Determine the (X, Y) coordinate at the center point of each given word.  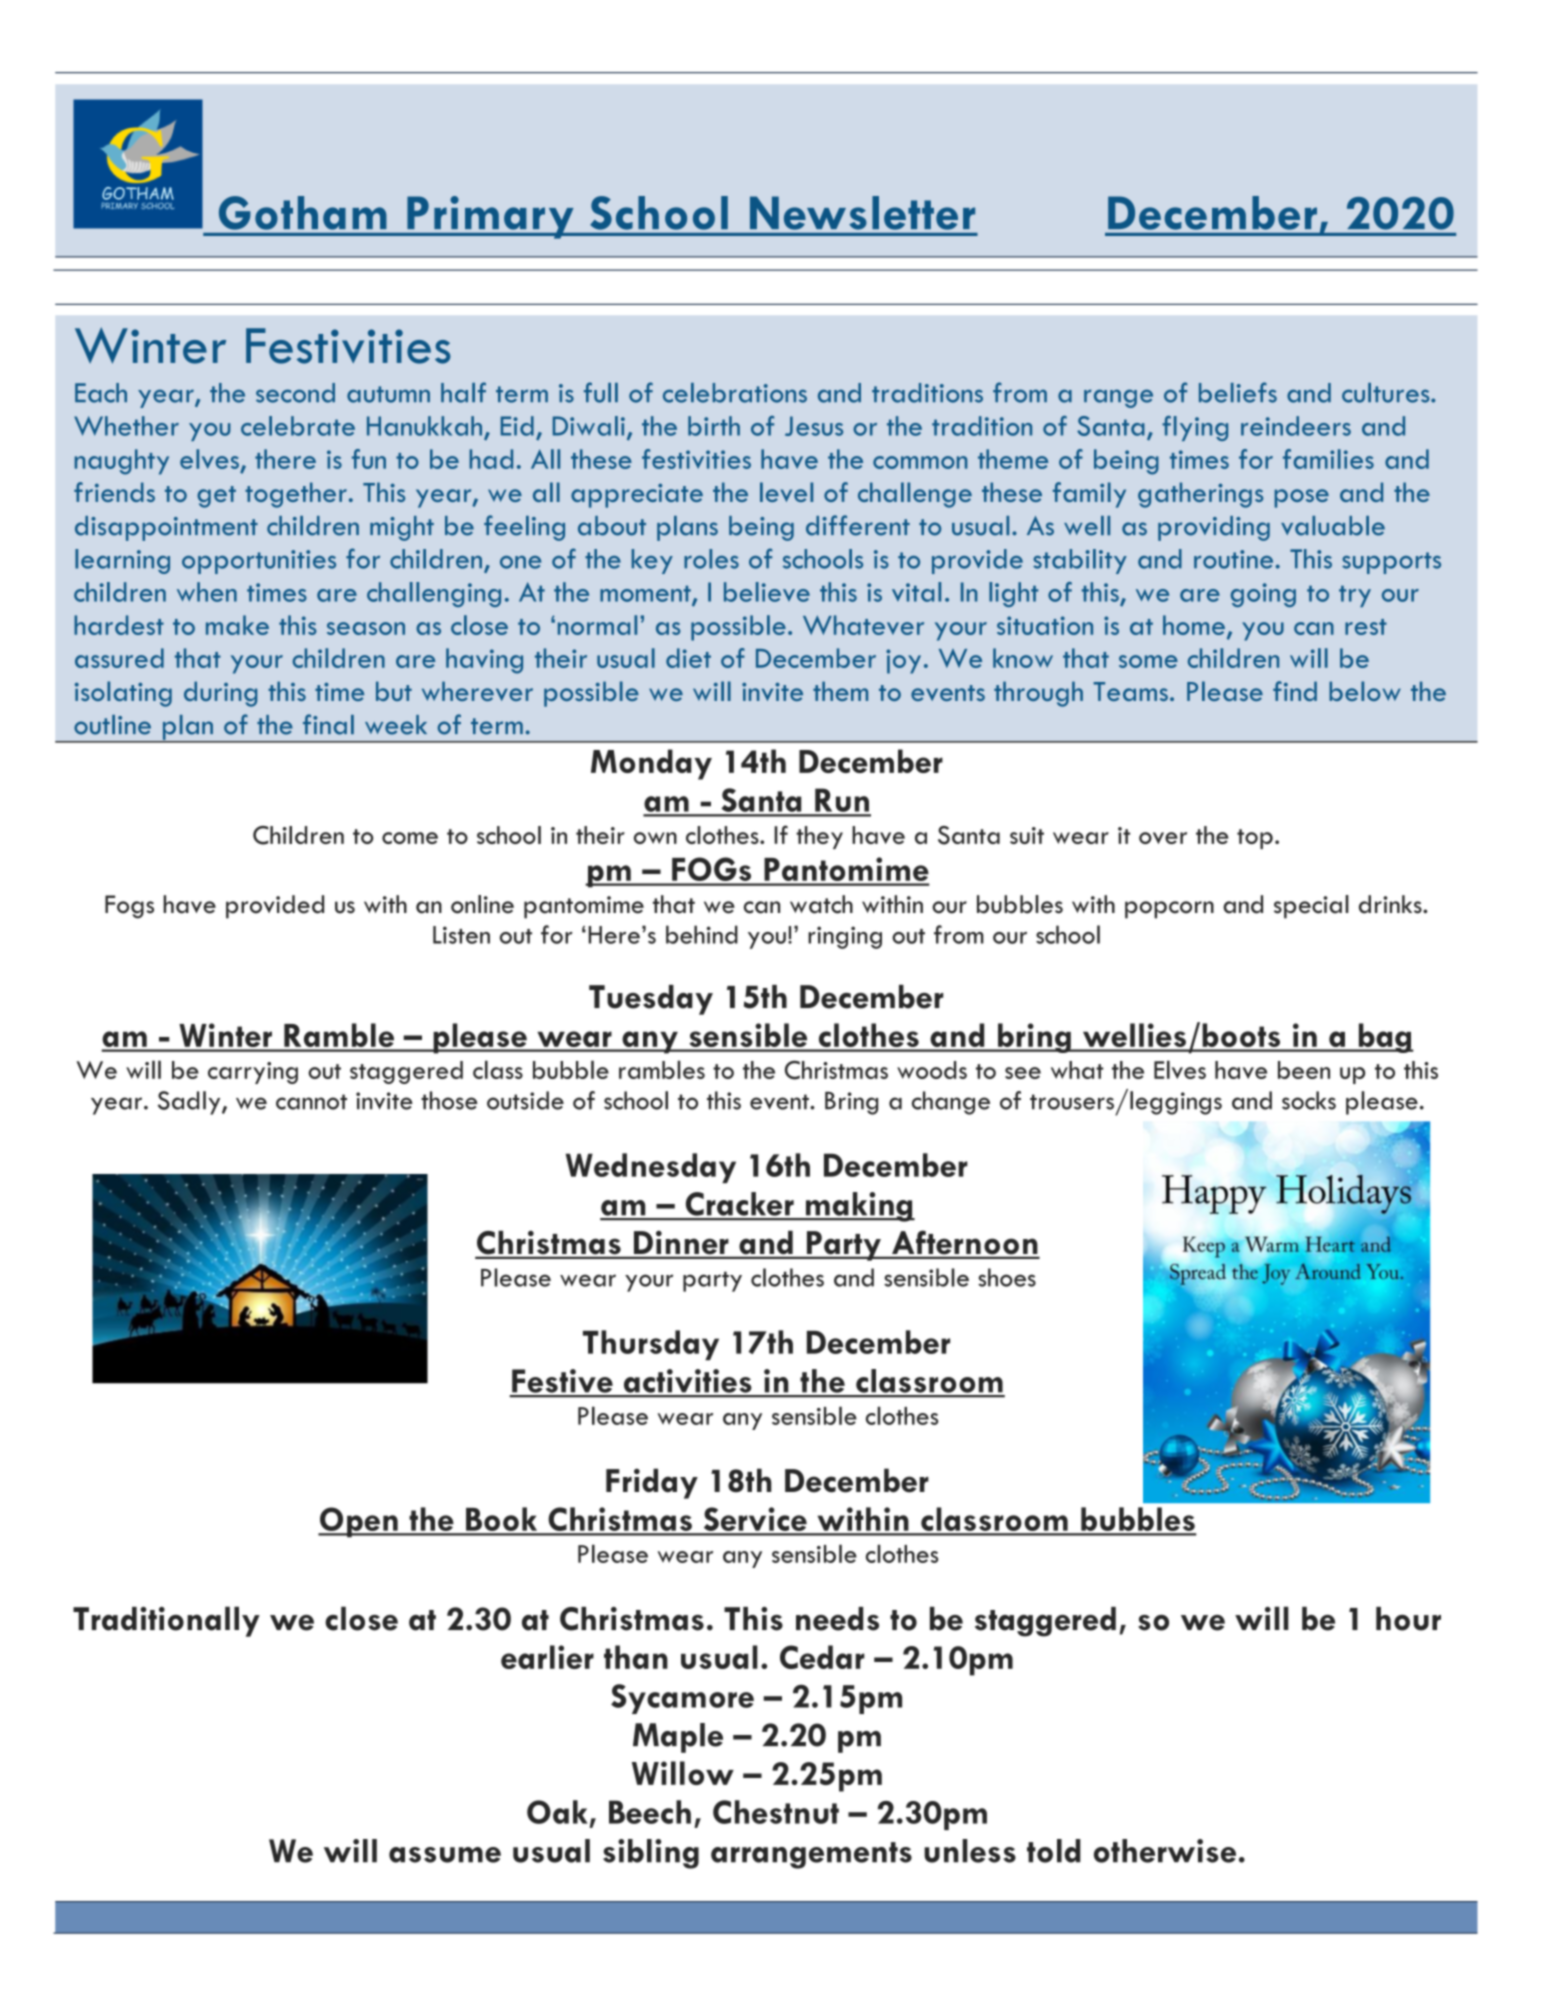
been (1304, 1070)
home (1194, 625)
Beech (650, 1812)
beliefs (1238, 392)
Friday (652, 1483)
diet (688, 658)
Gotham (302, 213)
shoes (1007, 1277)
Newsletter (862, 213)
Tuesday (651, 1000)
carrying (253, 1073)
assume (445, 1855)
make (237, 625)
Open (359, 1522)
